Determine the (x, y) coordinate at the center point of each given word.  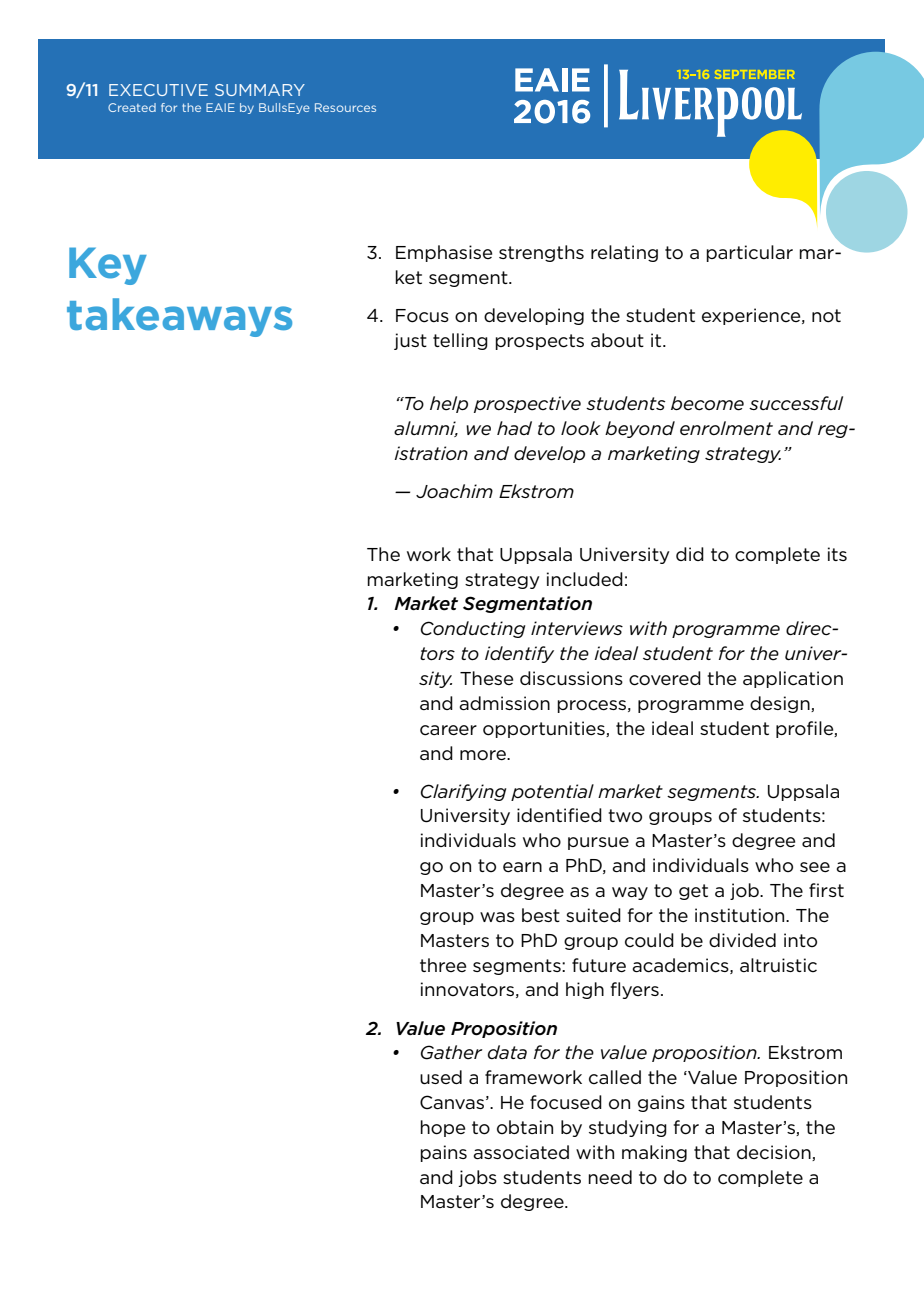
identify (519, 654)
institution (741, 915)
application (793, 679)
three (443, 965)
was (497, 917)
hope (442, 1128)
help (449, 404)
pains (443, 1153)
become (707, 403)
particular (749, 253)
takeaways (179, 317)
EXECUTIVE (158, 90)
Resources (345, 107)
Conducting (472, 629)
